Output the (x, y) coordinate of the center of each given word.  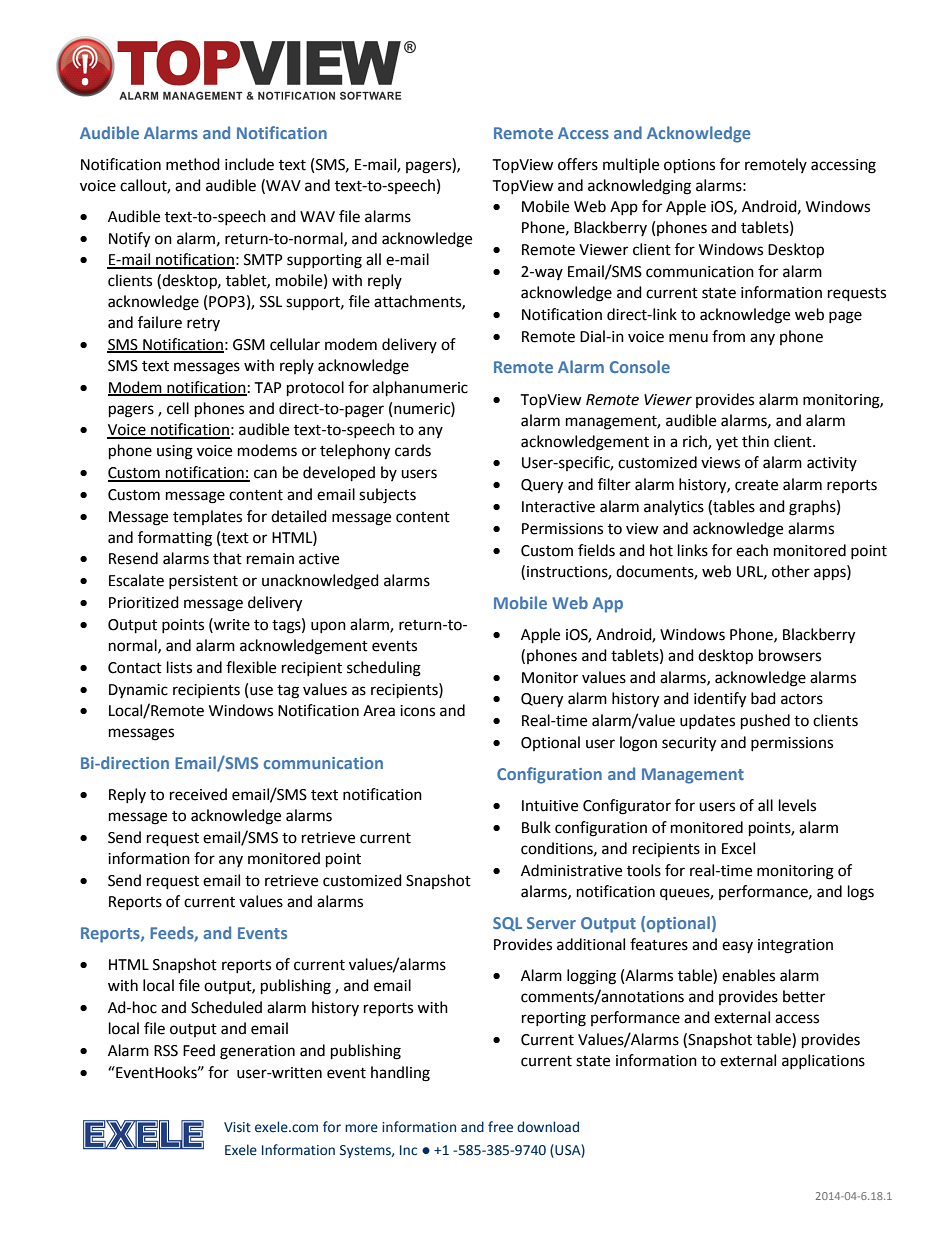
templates (207, 517)
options (689, 166)
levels (797, 805)
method (193, 164)
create (756, 485)
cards (413, 450)
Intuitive (550, 806)
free (500, 1127)
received (198, 794)
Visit (237, 1127)
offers (578, 164)
